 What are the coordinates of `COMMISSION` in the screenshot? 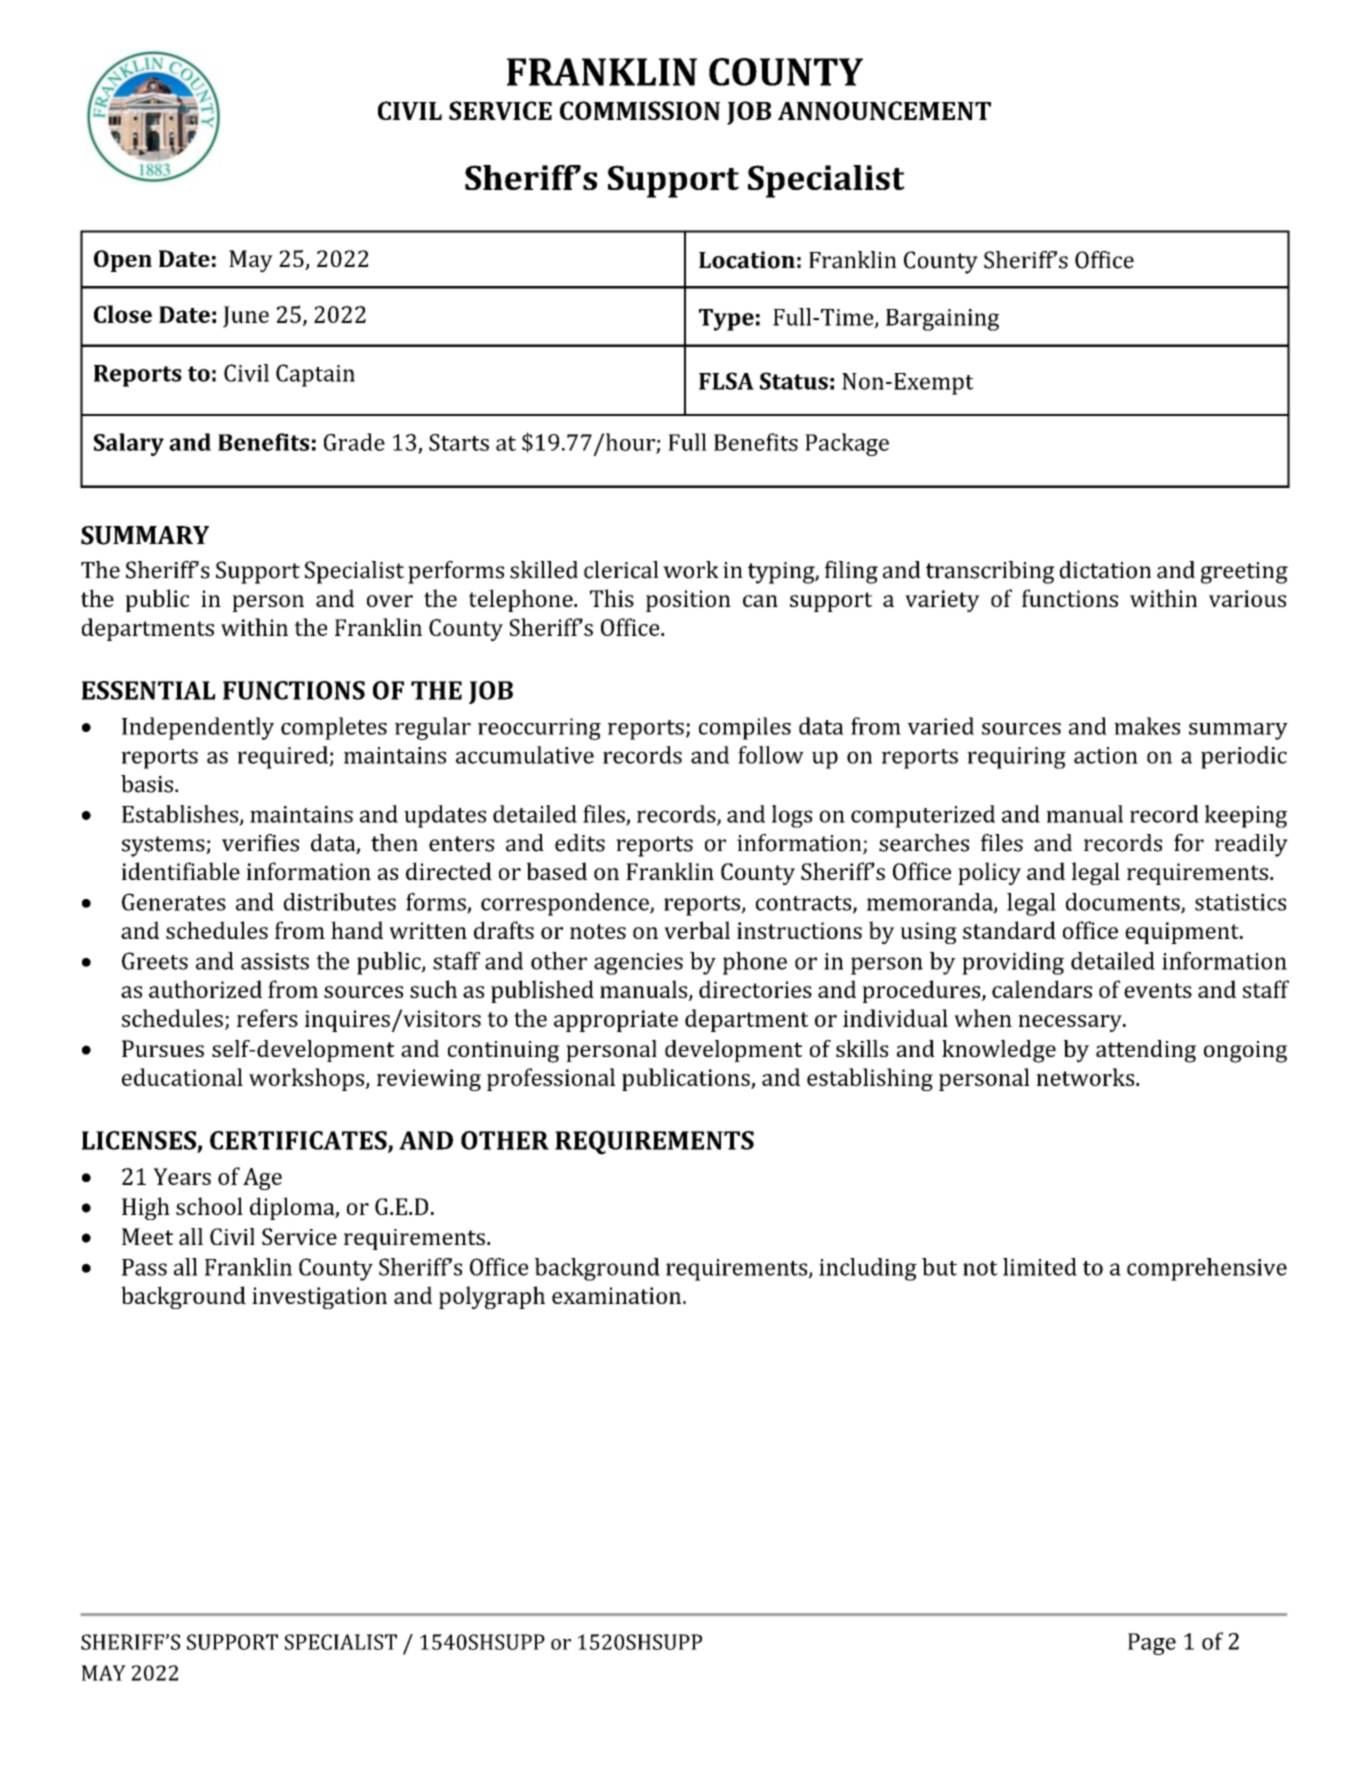 It's located at (640, 110).
